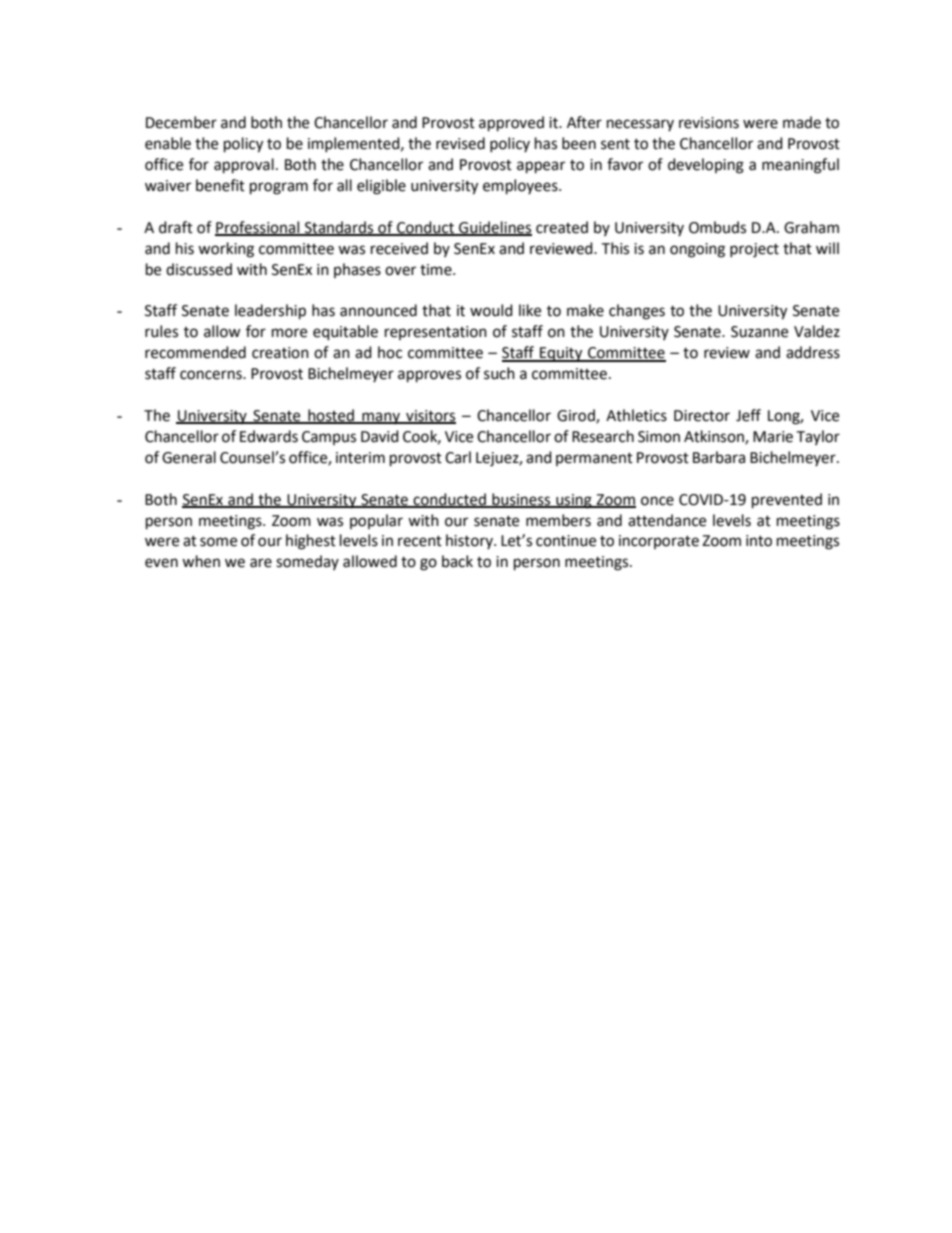 This screenshot has width=952, height=1233. What do you see at coordinates (759, 332) in the screenshot?
I see `Suzanne` at bounding box center [759, 332].
